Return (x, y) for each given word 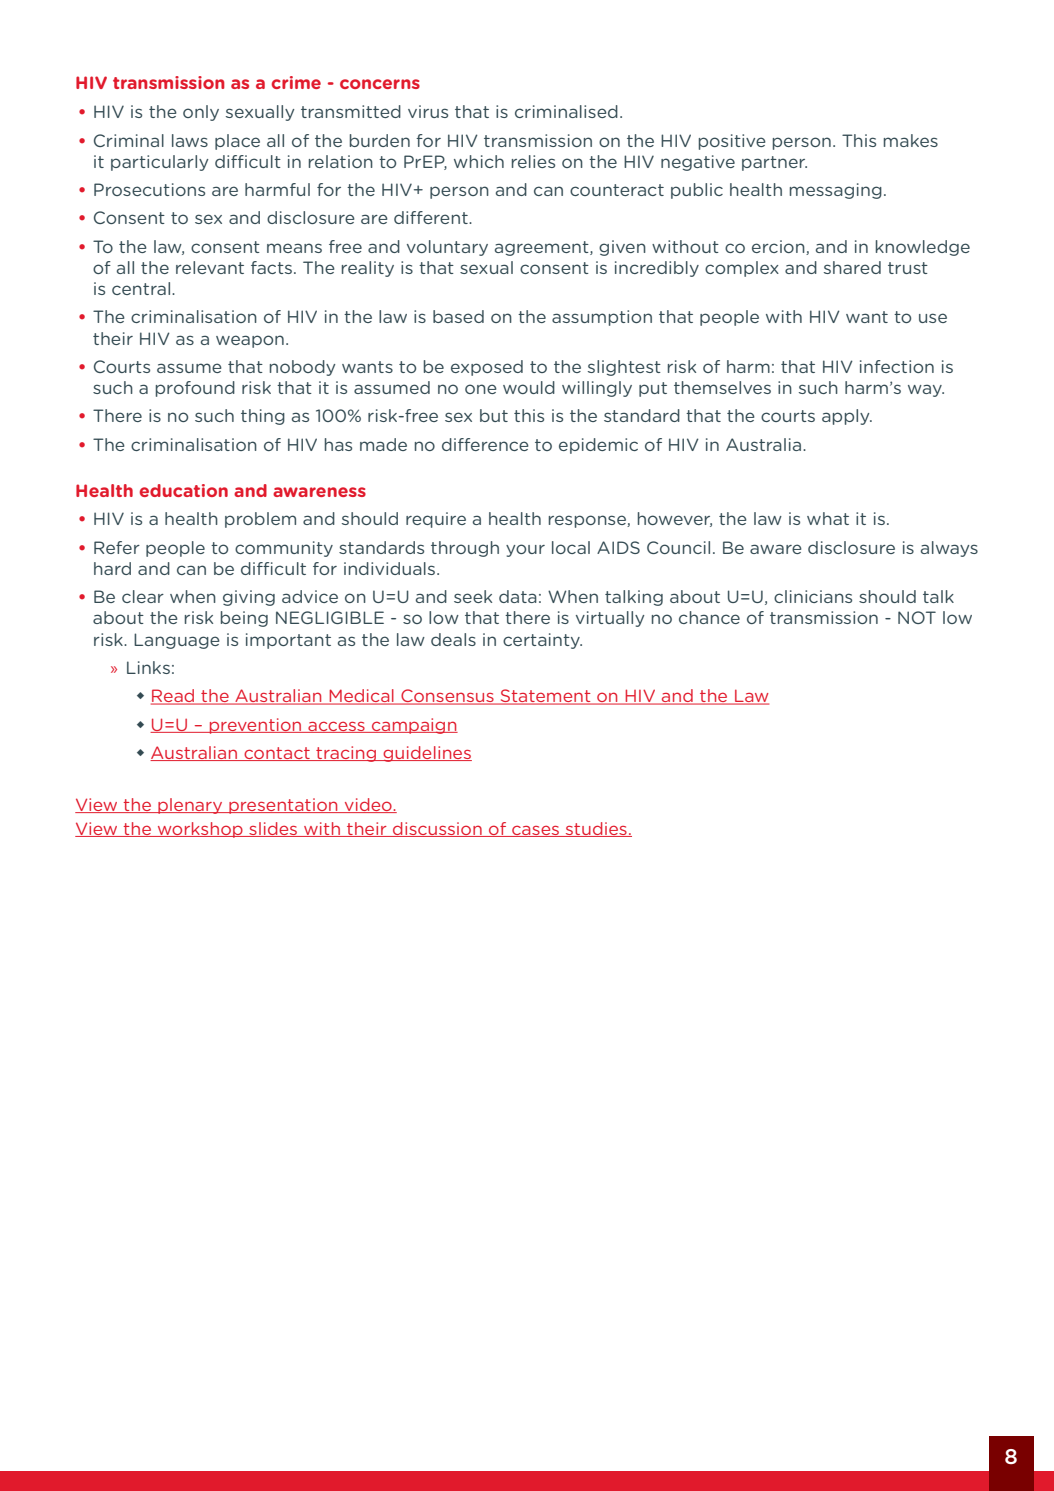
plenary (190, 806)
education (183, 490)
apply (847, 417)
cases (535, 831)
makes (911, 140)
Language (177, 641)
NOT (917, 617)
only (201, 113)
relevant (210, 267)
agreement (543, 248)
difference (485, 444)
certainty (542, 641)
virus (428, 111)
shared (852, 267)
